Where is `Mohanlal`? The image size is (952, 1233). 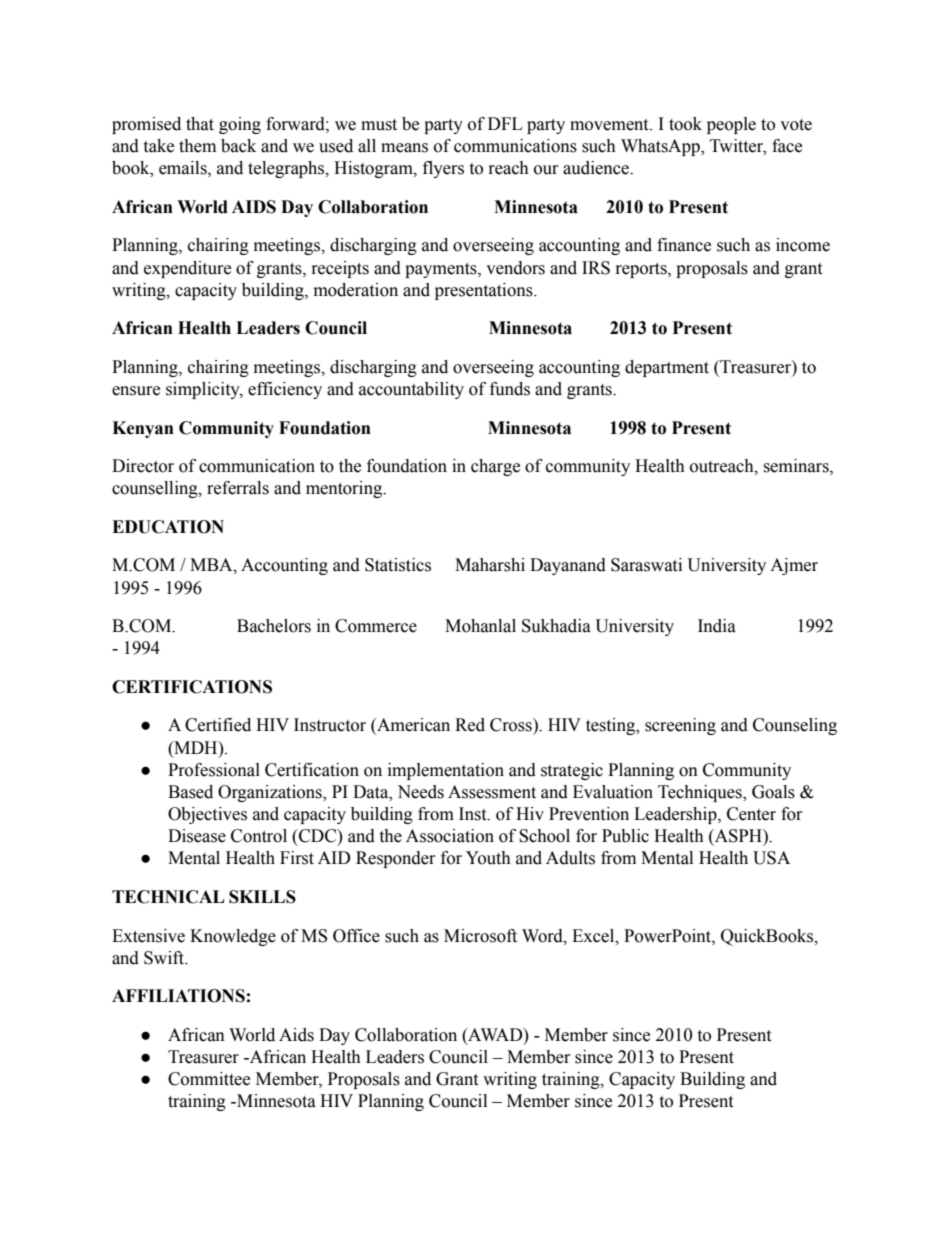 Mohanlal is located at coordinates (480, 626).
